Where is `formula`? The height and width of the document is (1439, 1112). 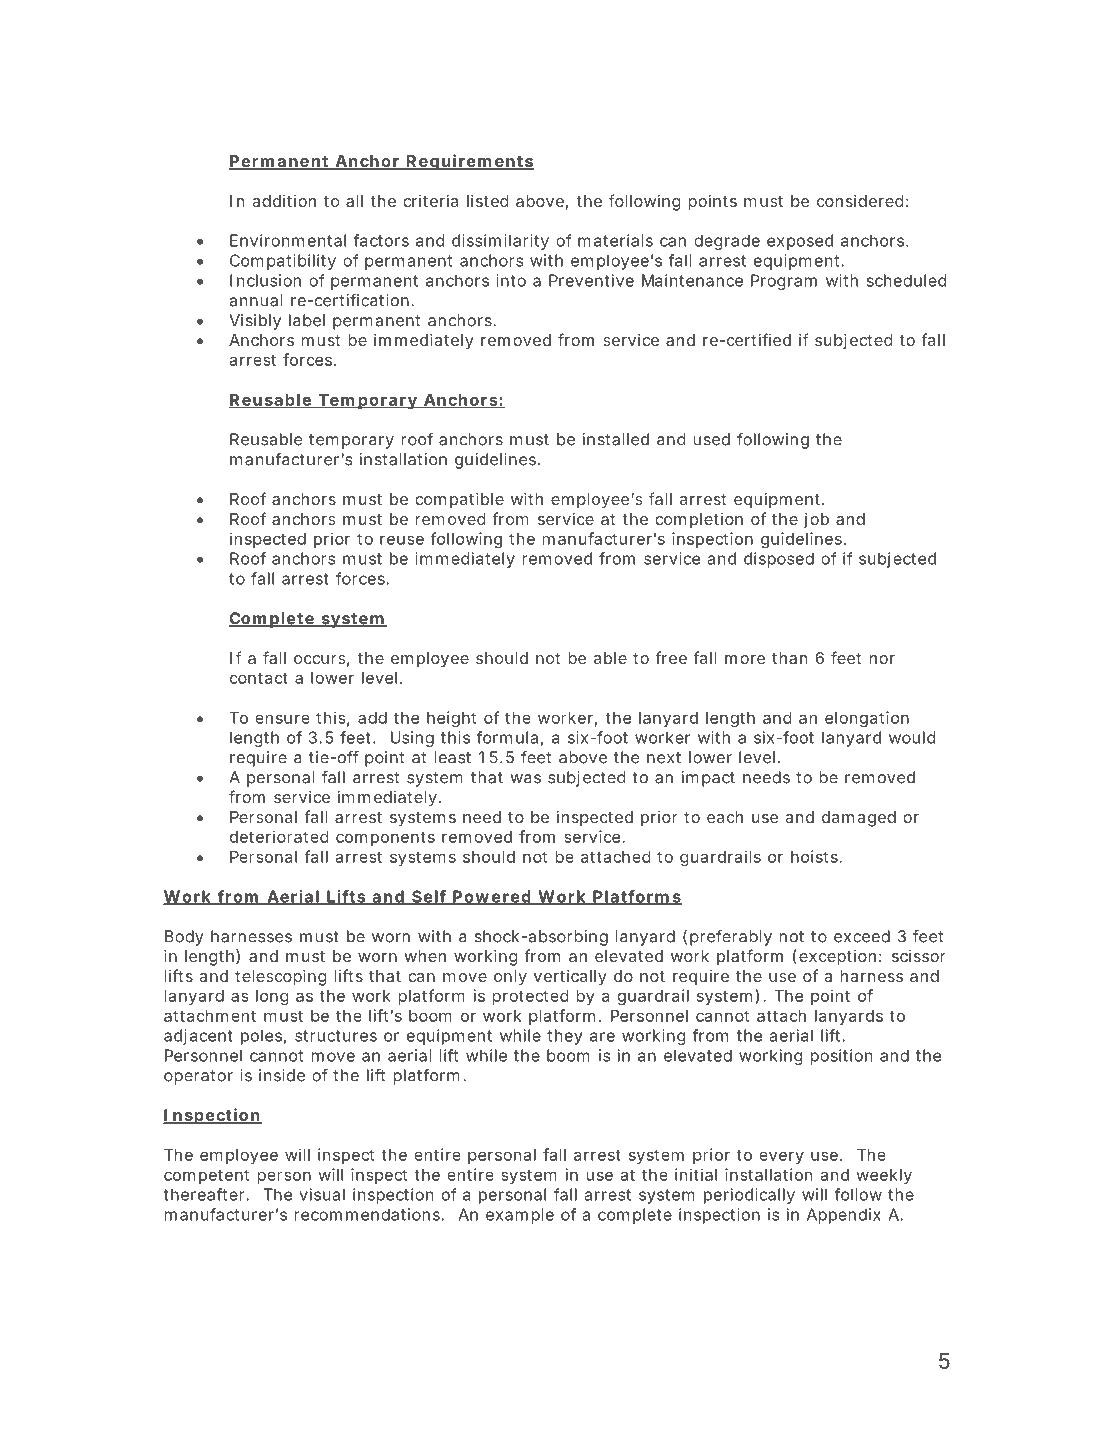
formula is located at coordinates (507, 737).
